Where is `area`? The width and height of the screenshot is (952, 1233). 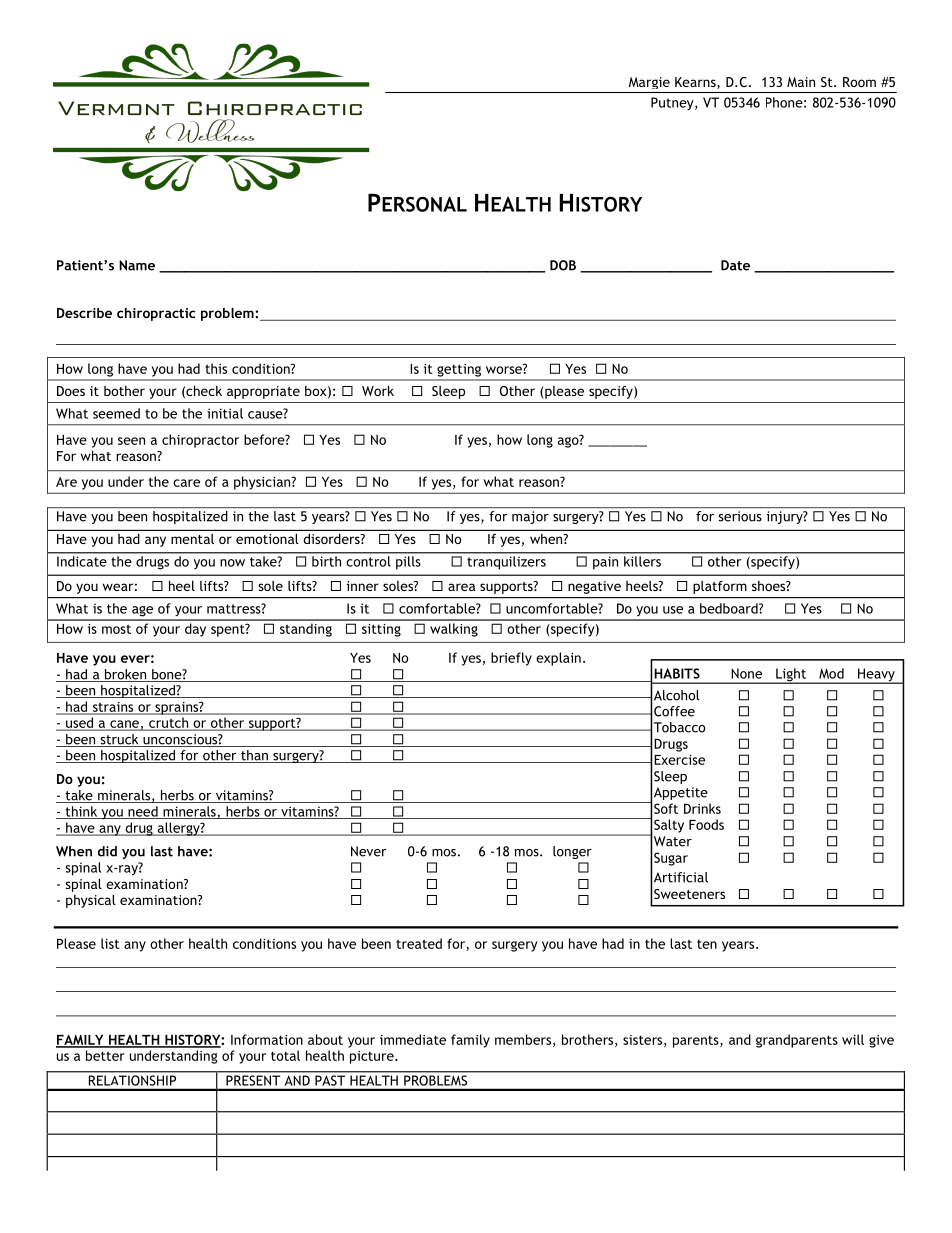 area is located at coordinates (461, 587).
